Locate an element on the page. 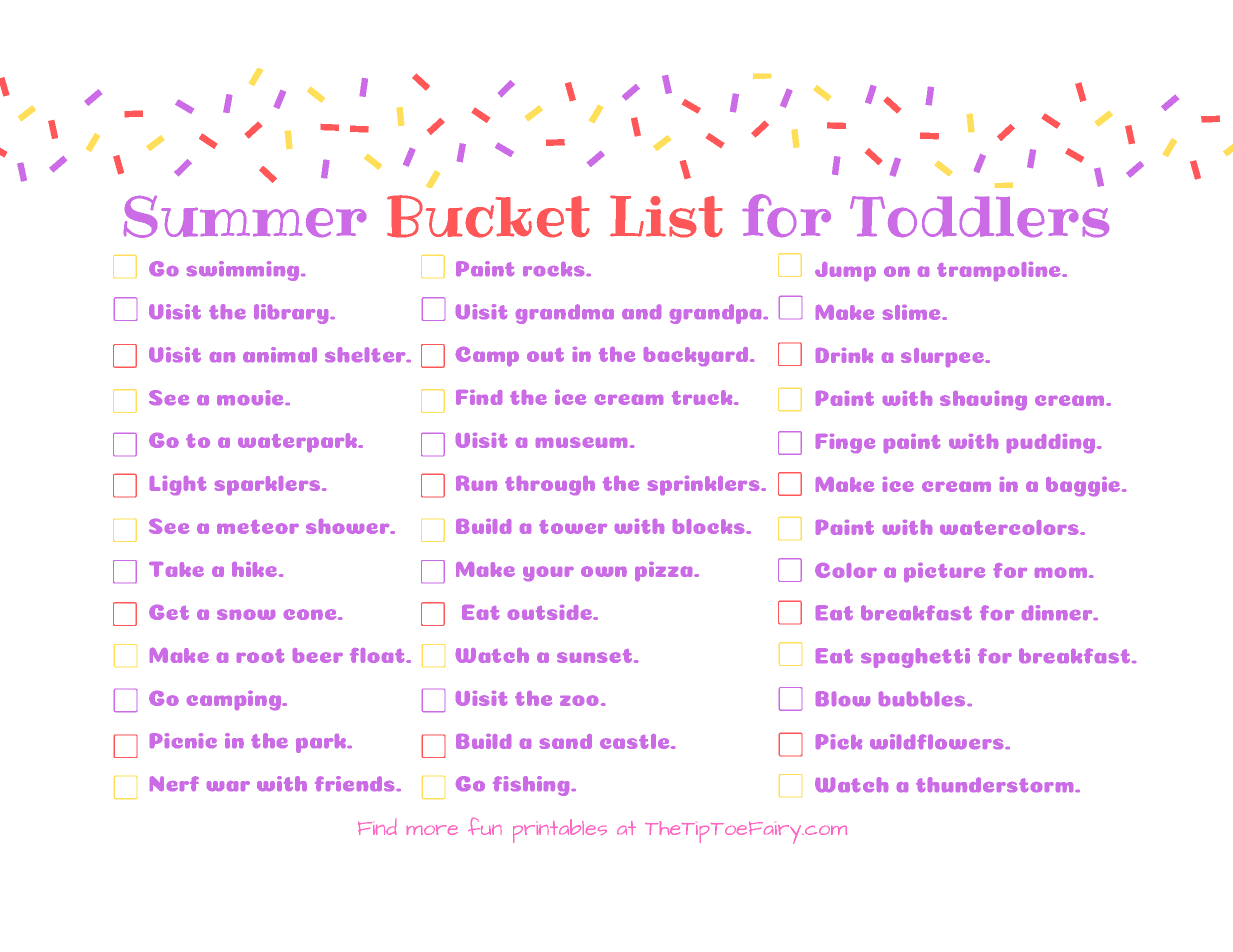 The image size is (1233, 952). movie is located at coordinates (251, 397).
